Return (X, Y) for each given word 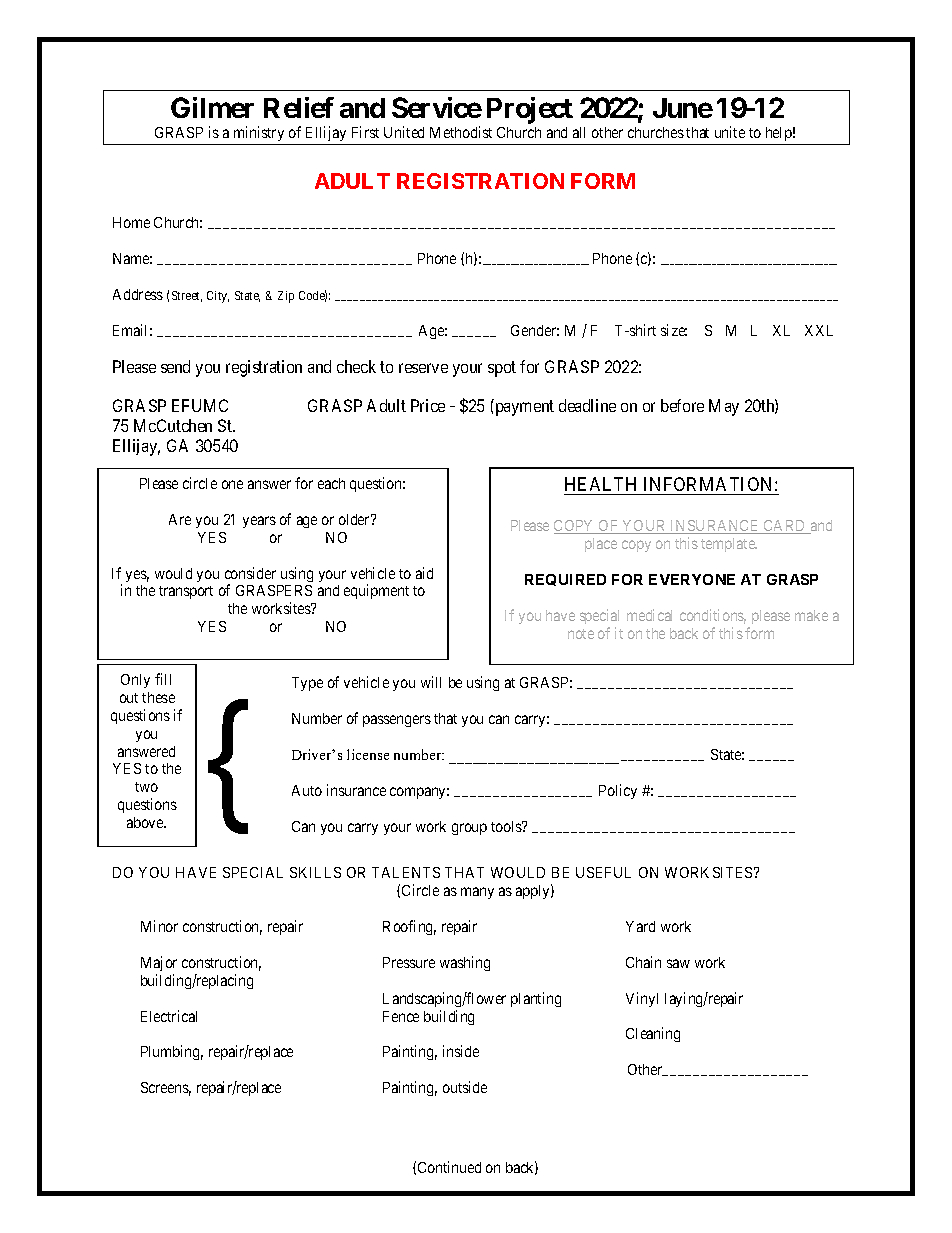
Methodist (461, 132)
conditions (713, 616)
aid (424, 573)
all (579, 132)
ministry (259, 135)
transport (186, 592)
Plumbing (172, 1052)
